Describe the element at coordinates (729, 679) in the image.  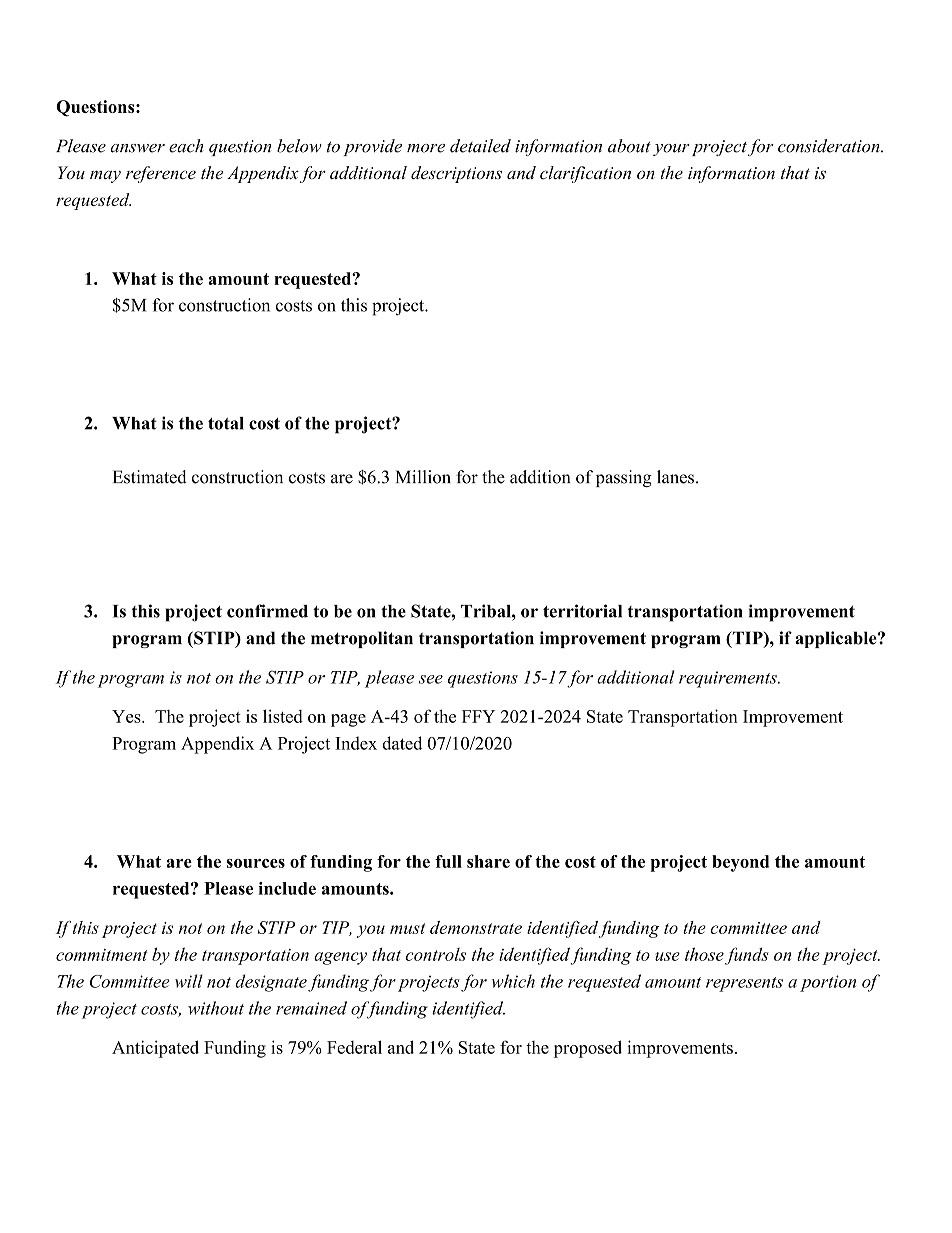
I see `requirements` at that location.
